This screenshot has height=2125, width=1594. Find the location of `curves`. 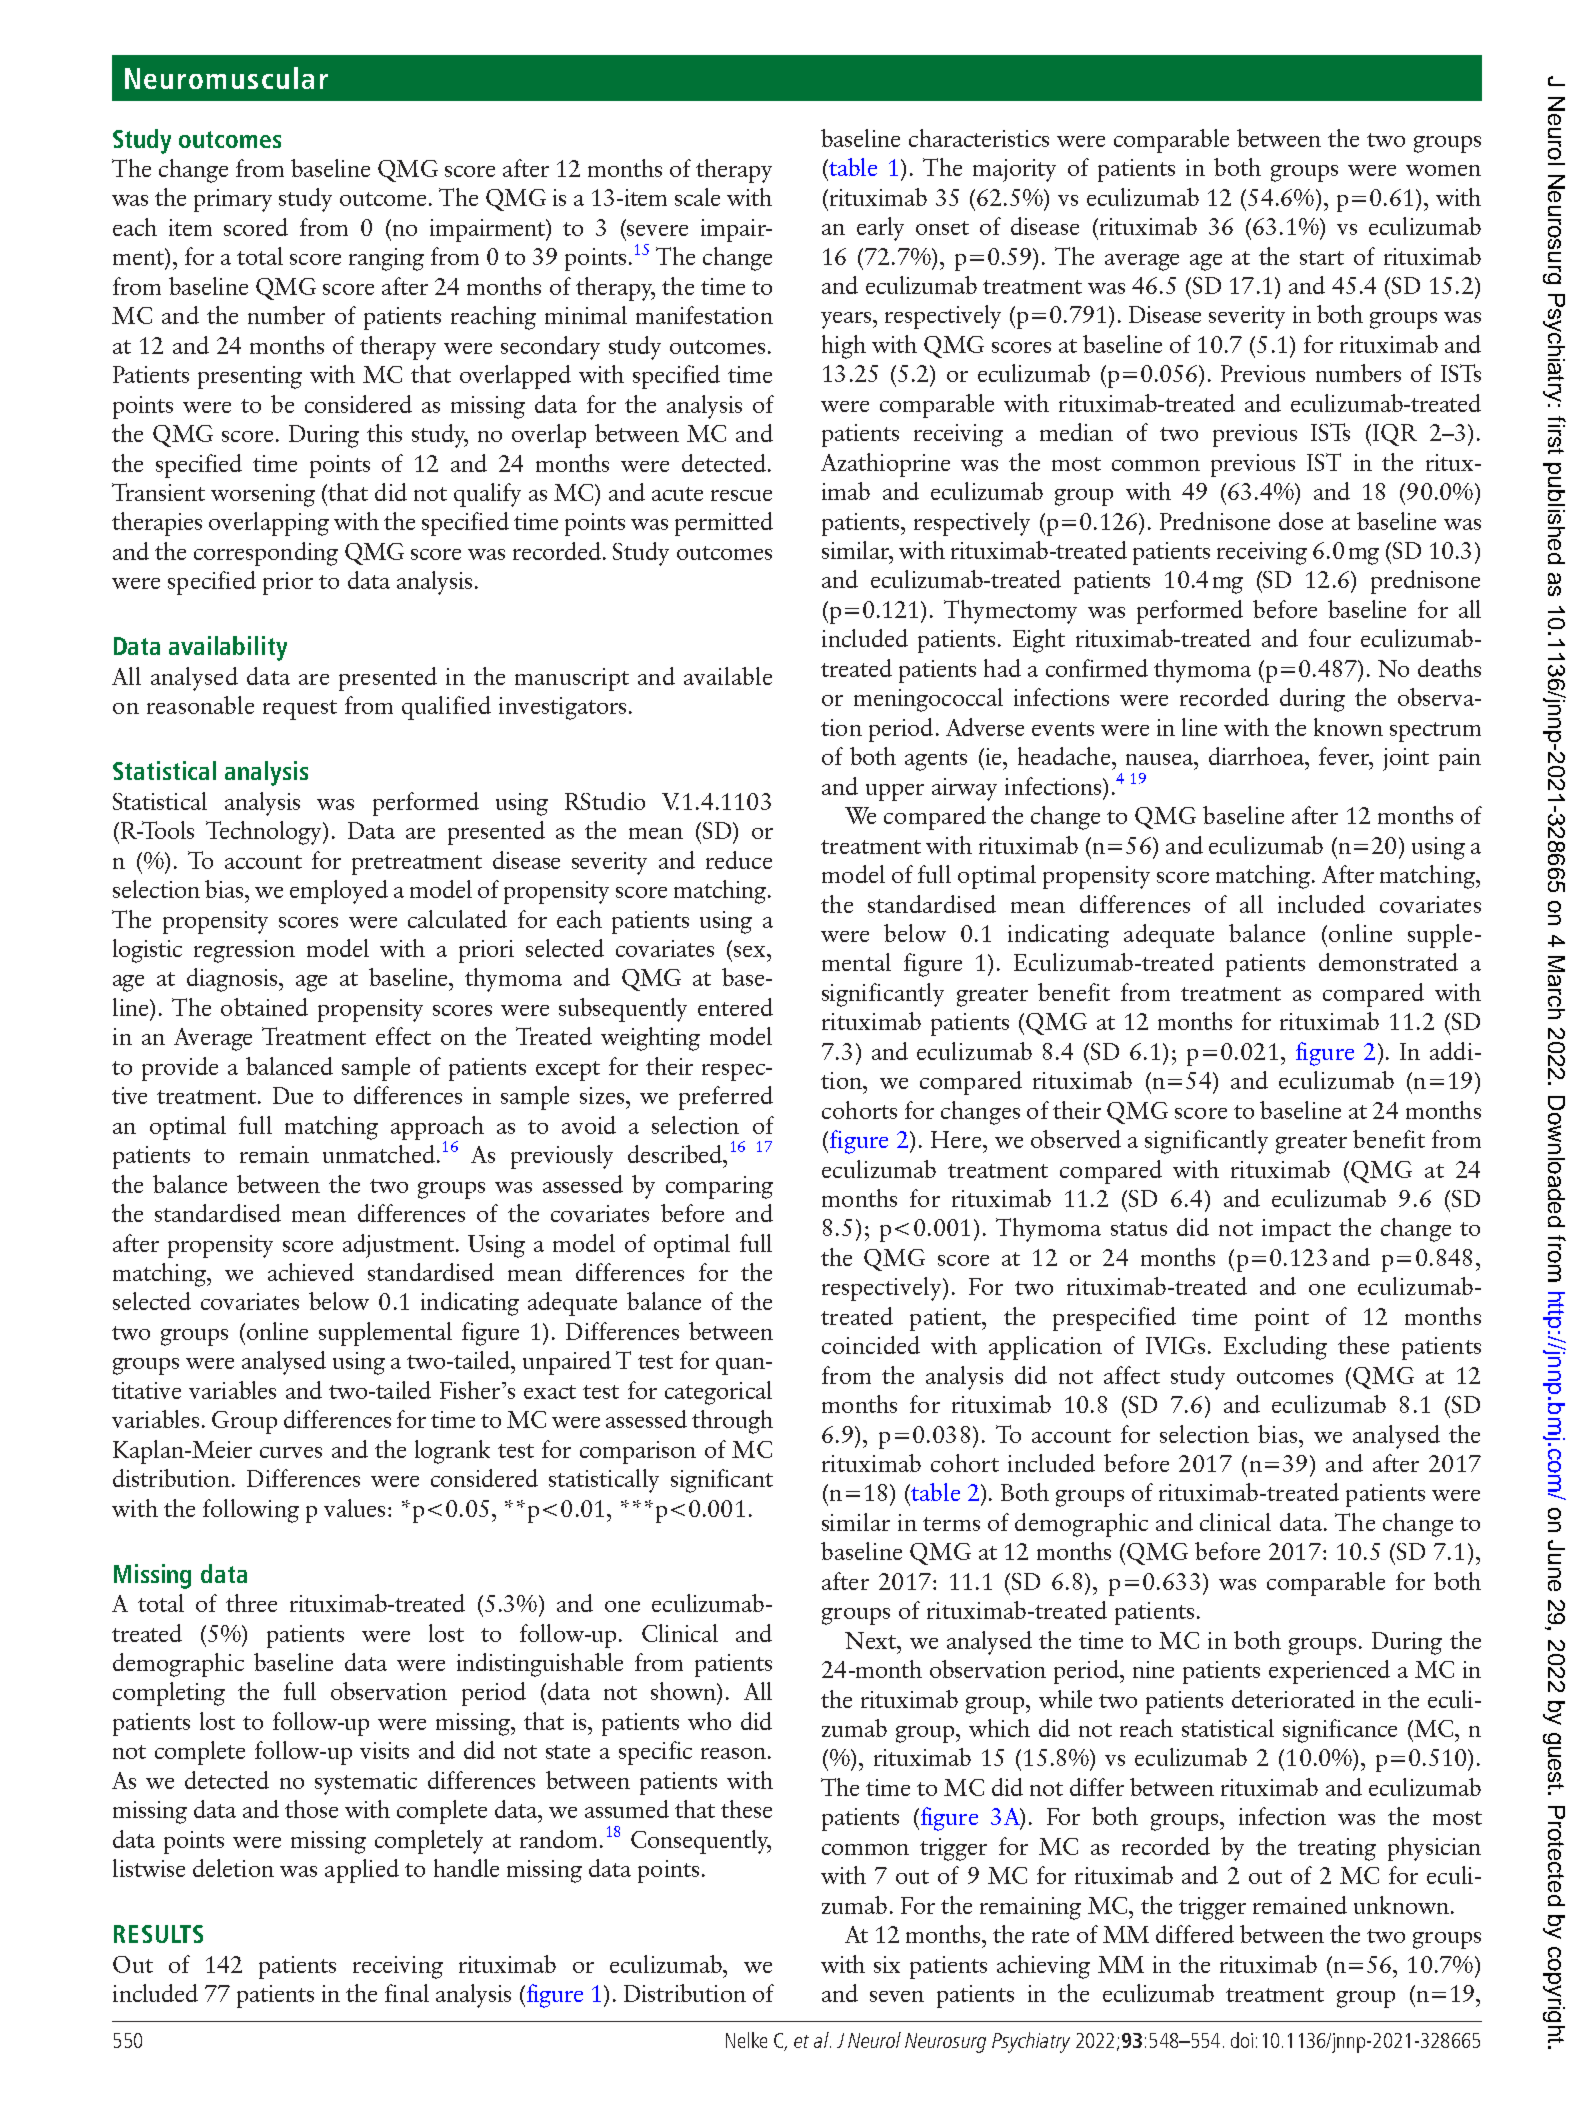

curves is located at coordinates (291, 1452).
